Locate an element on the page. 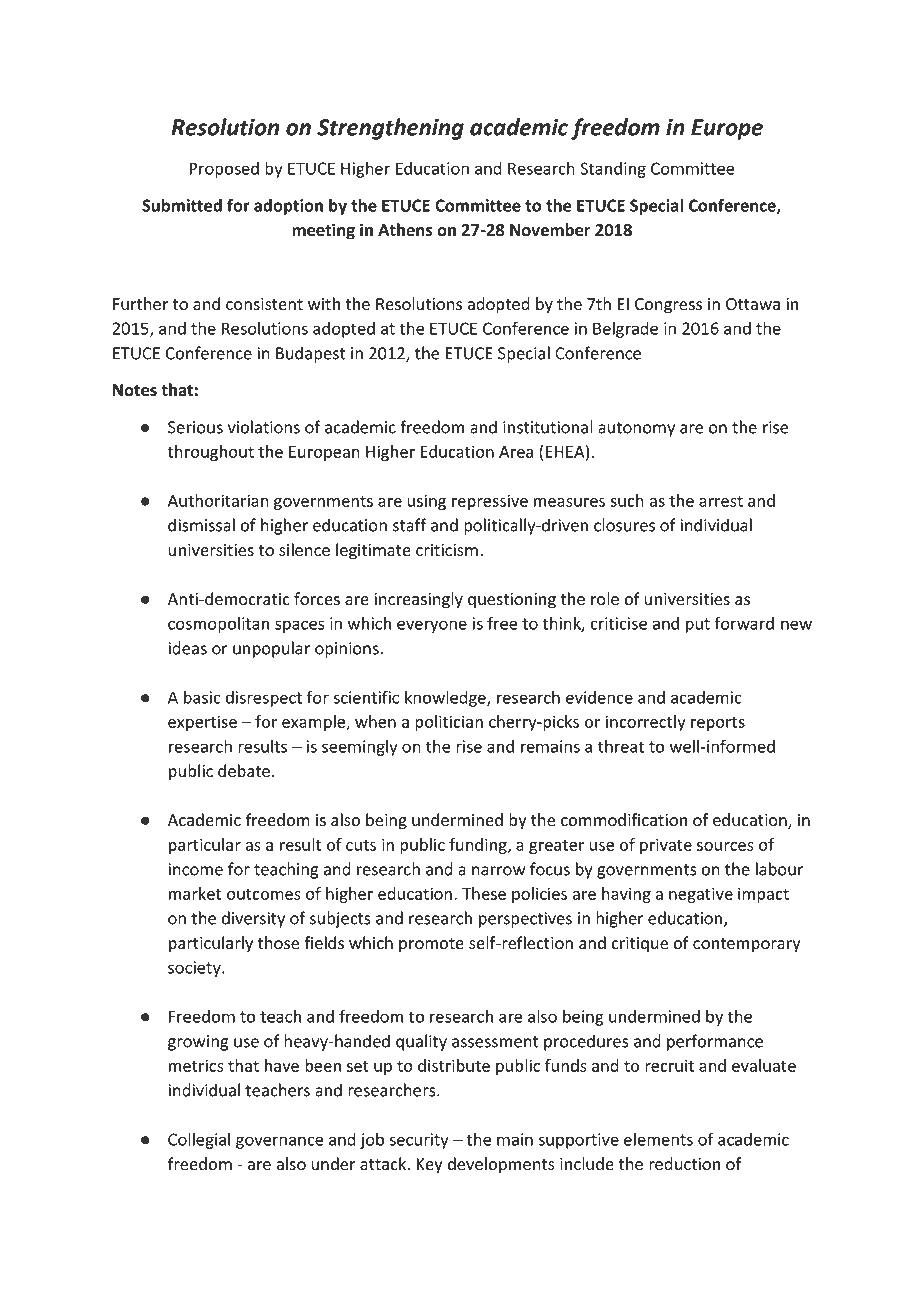 This image has height=1308, width=924. Strengthening is located at coordinates (390, 129).
